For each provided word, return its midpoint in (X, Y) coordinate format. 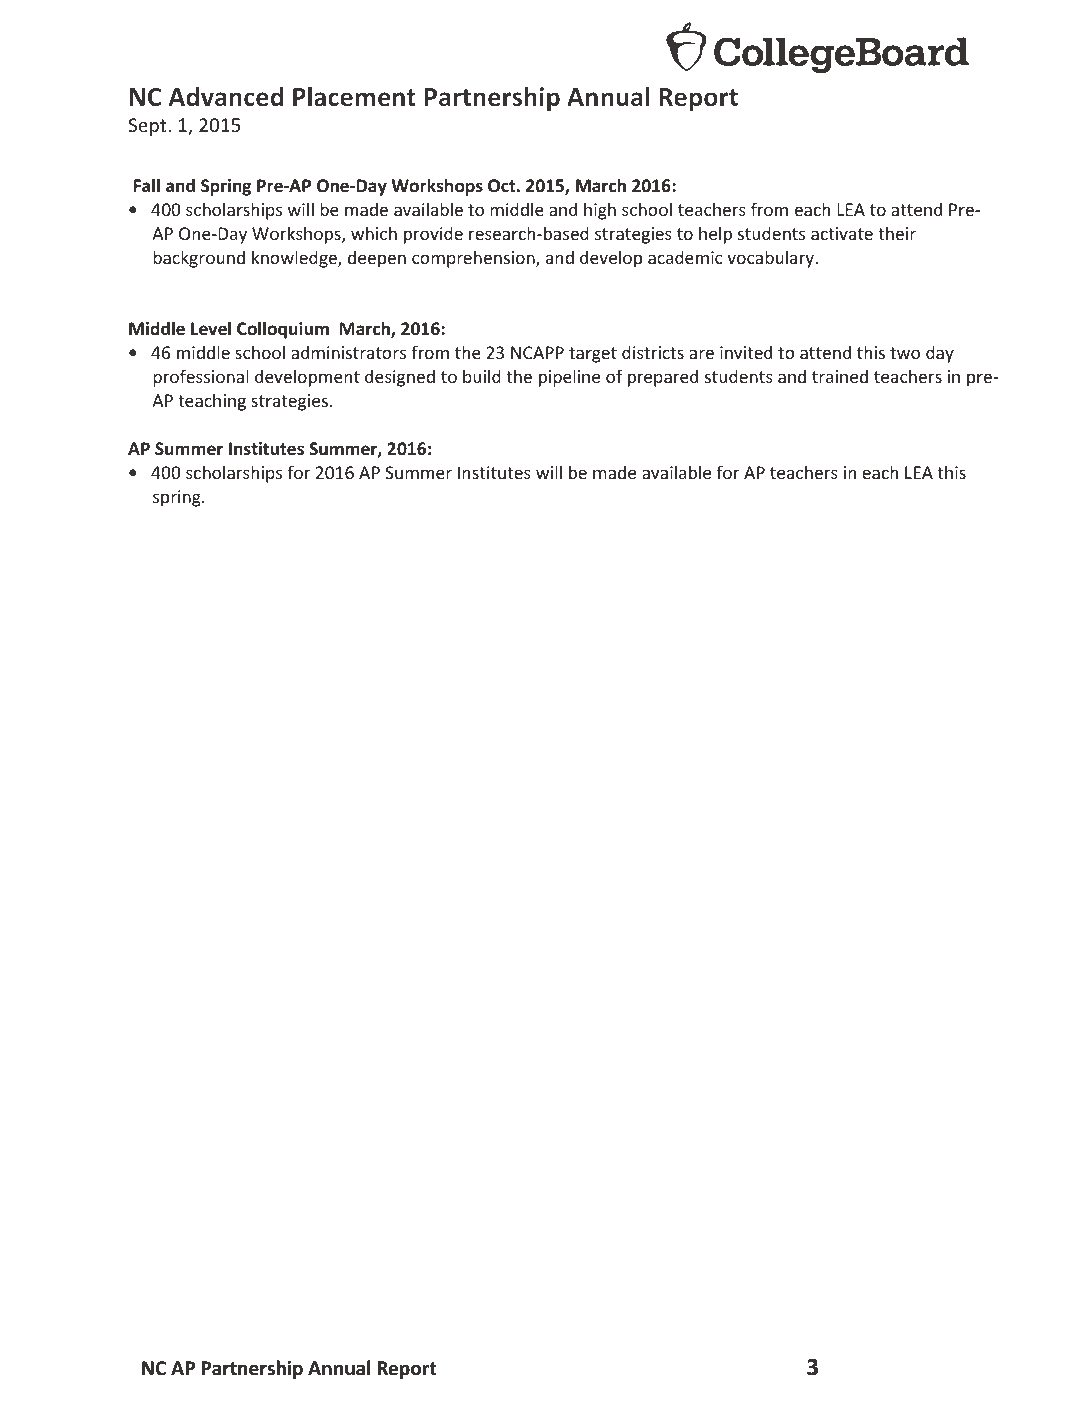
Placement (354, 97)
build (482, 376)
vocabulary (771, 259)
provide (433, 235)
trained (840, 376)
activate (842, 233)
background (199, 259)
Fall (147, 185)
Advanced (225, 97)
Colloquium (283, 330)
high (600, 211)
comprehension (474, 259)
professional (201, 378)
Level (211, 328)
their (897, 233)
